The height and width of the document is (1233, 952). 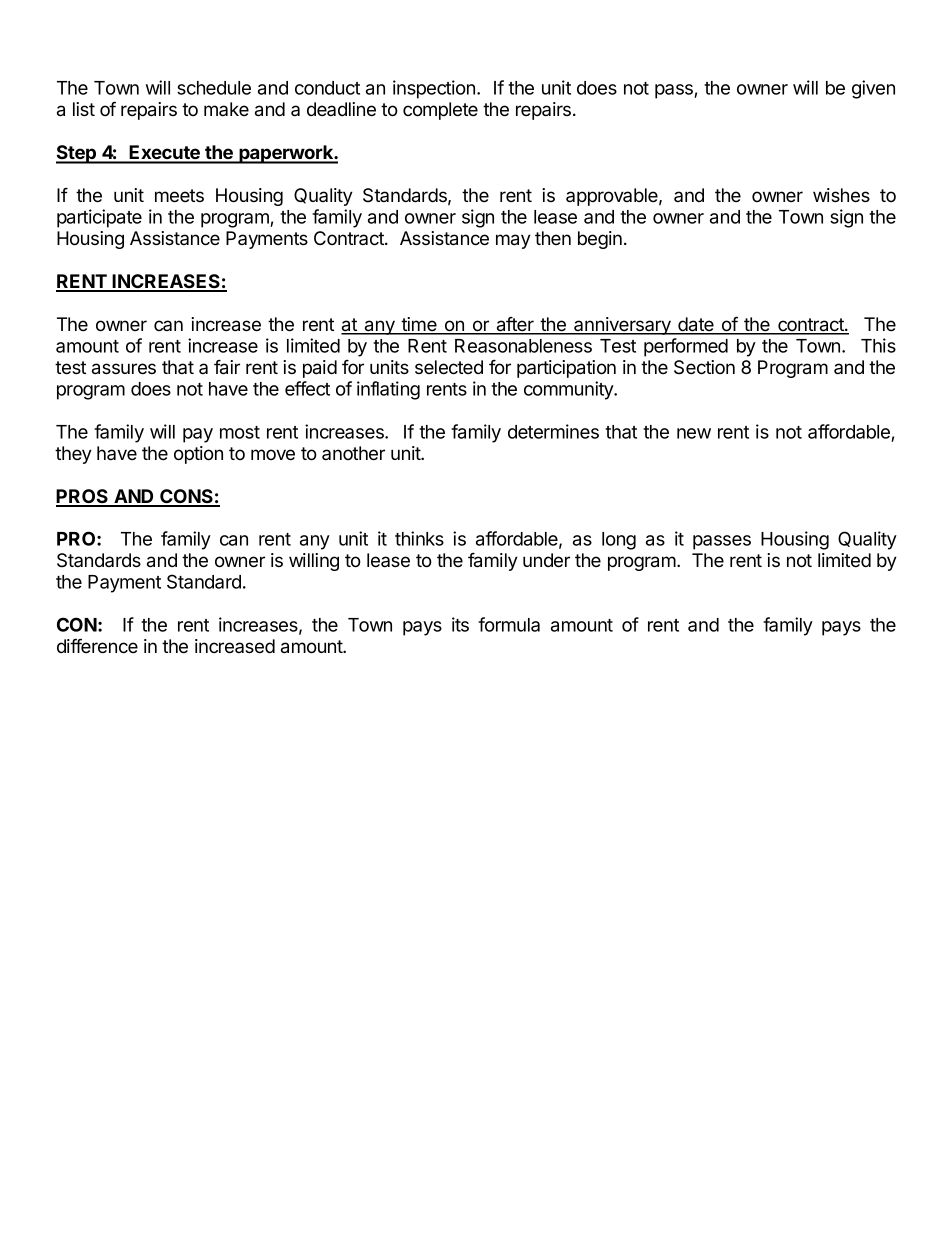 What do you see at coordinates (186, 497) in the document?
I see `CONS` at bounding box center [186, 497].
